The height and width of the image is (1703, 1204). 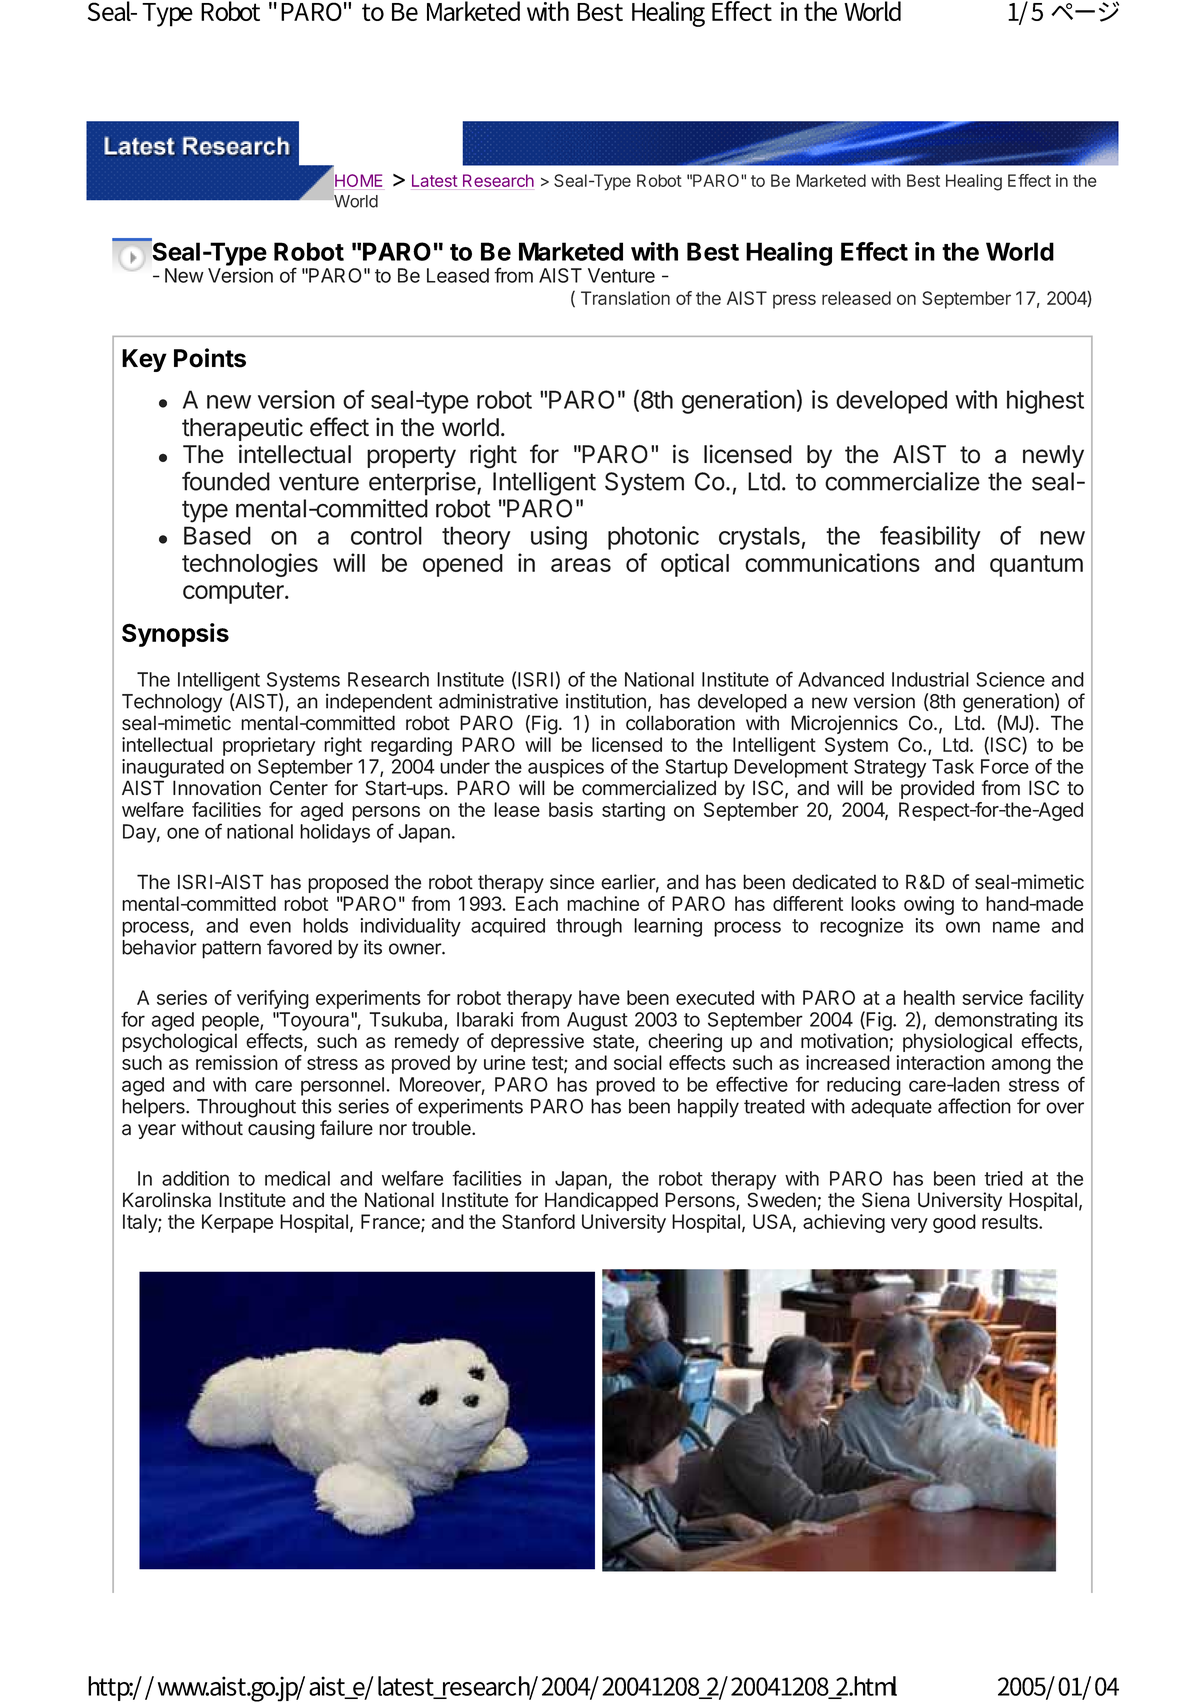 I want to click on August, so click(x=597, y=1021).
